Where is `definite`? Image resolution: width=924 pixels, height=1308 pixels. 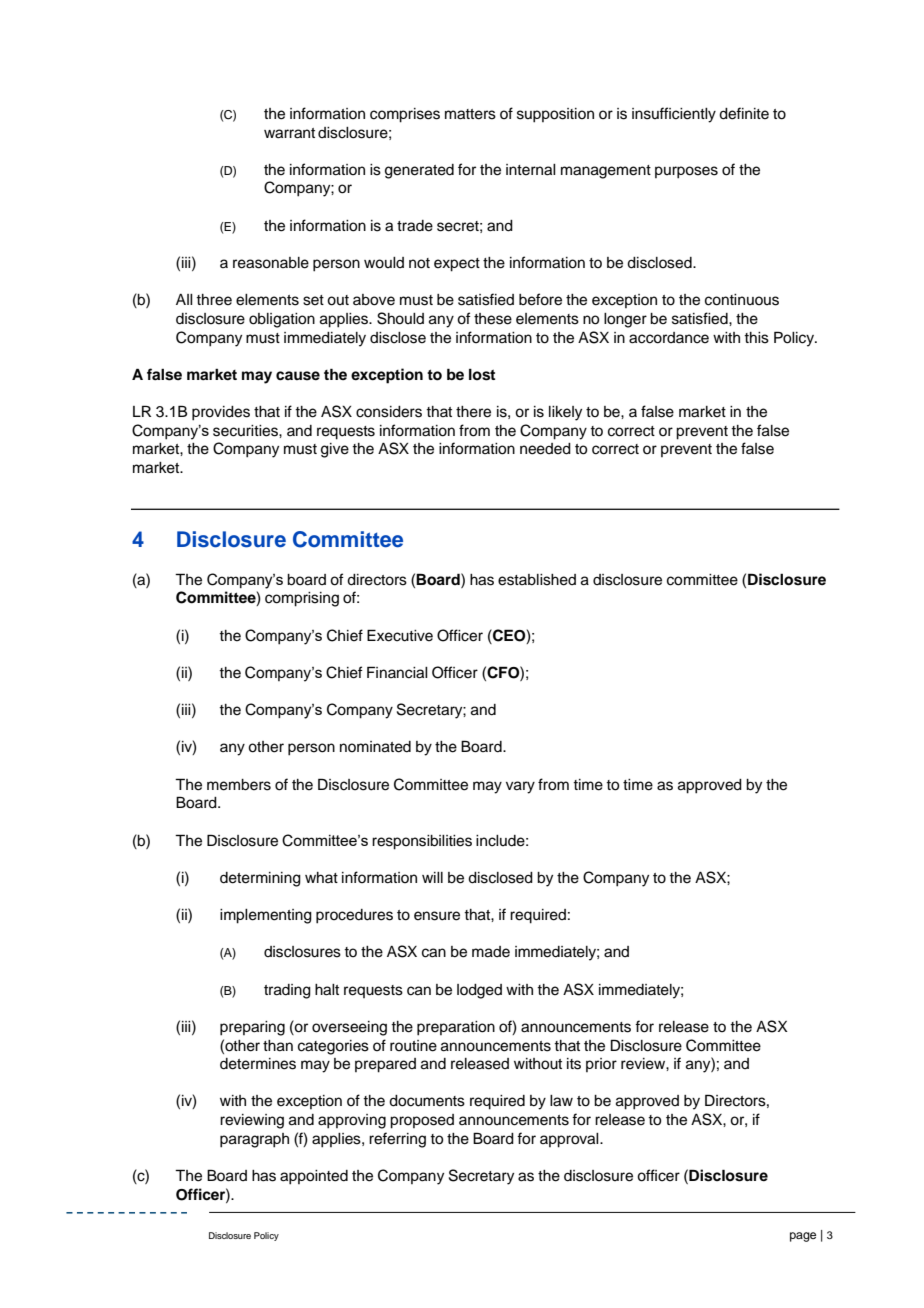 definite is located at coordinates (744, 113).
